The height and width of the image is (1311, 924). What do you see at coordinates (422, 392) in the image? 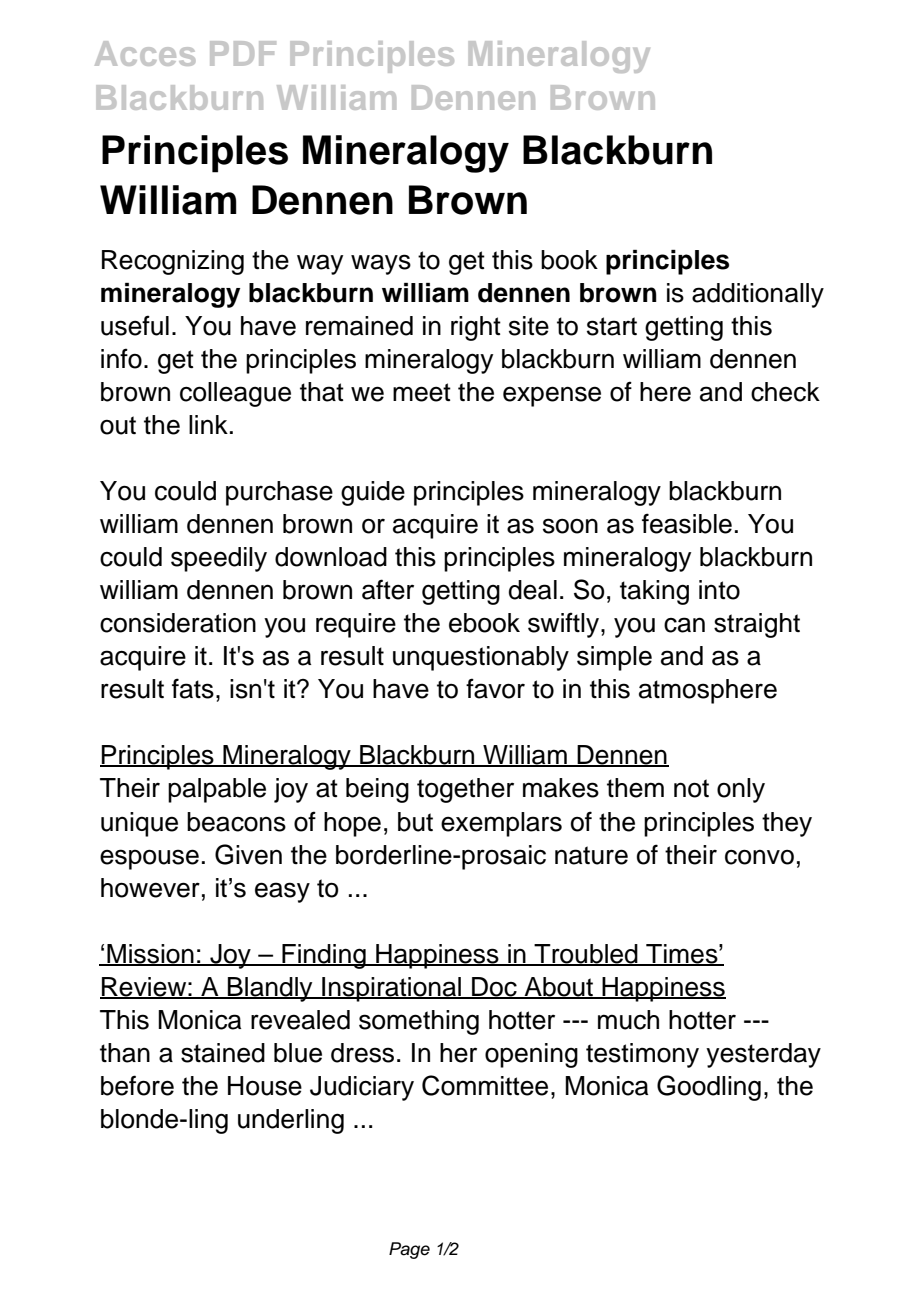
I see `meet` at bounding box center [422, 392].
